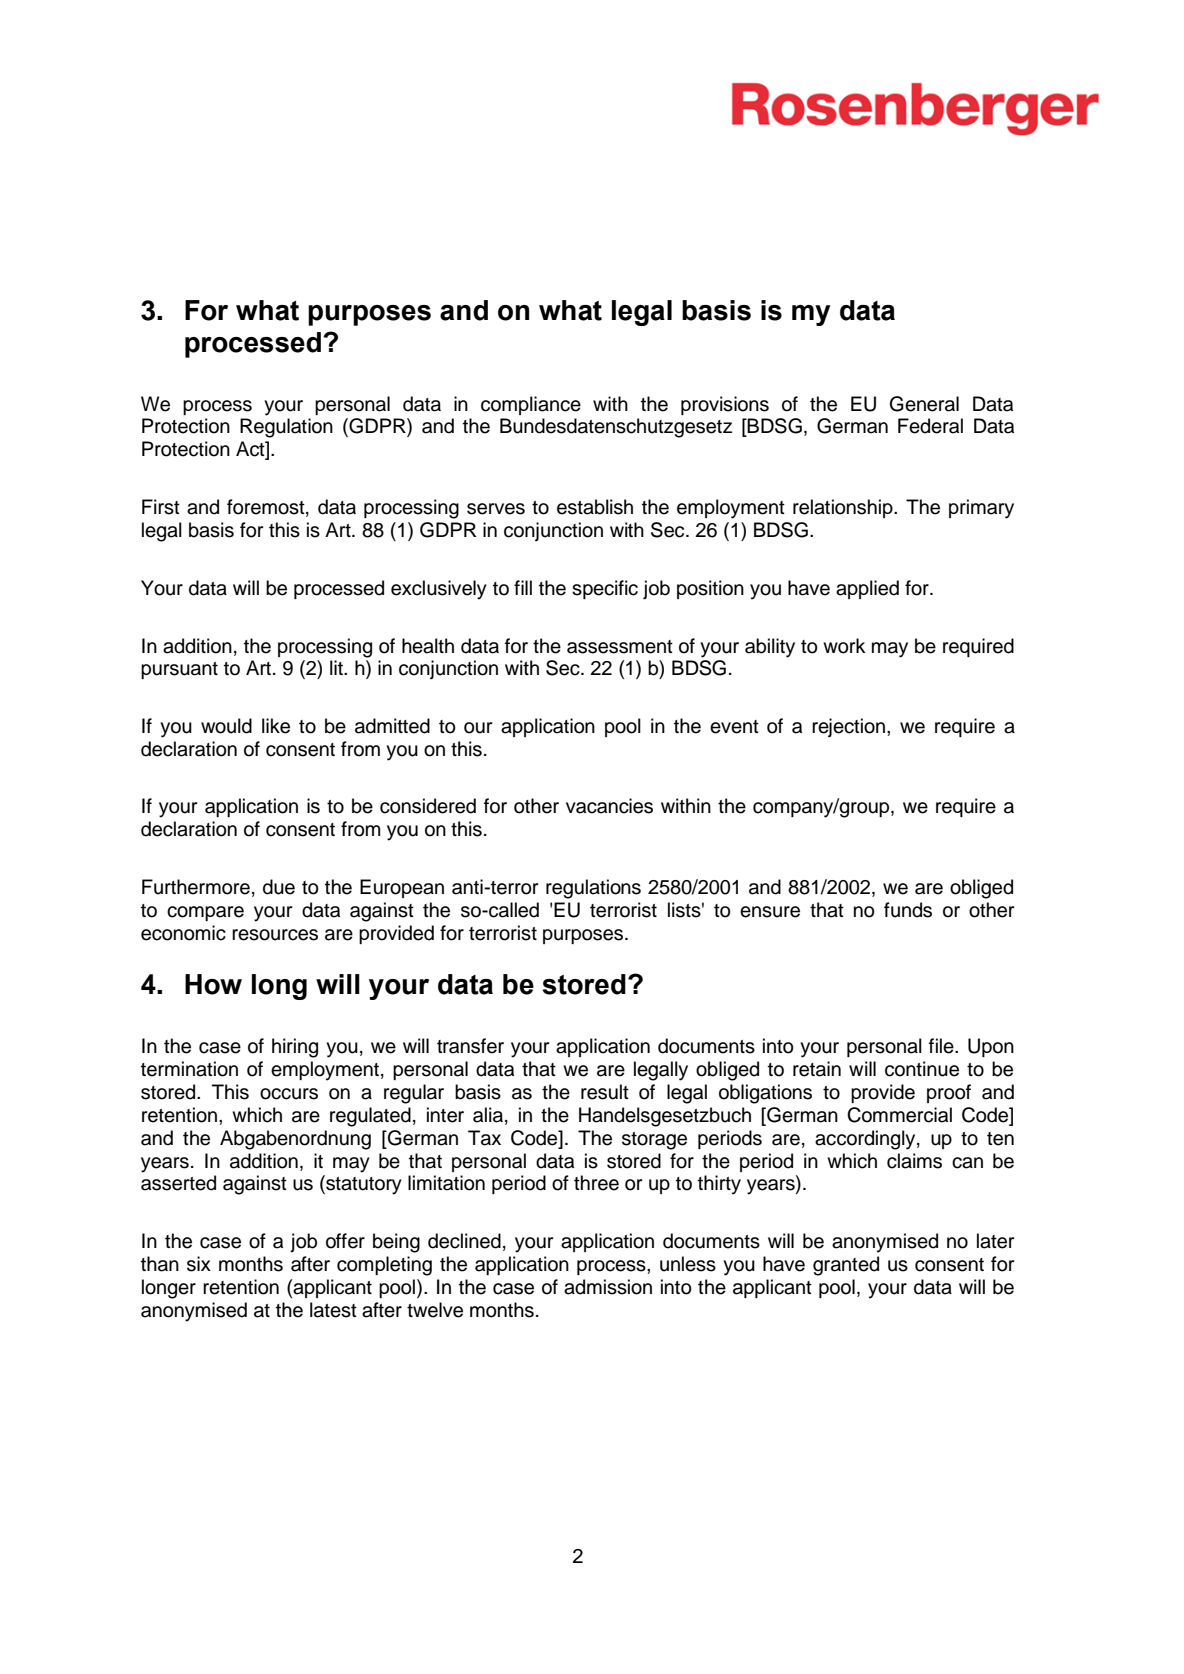 This screenshot has height=1674, width=1184. What do you see at coordinates (608, 1287) in the screenshot?
I see `admission` at bounding box center [608, 1287].
